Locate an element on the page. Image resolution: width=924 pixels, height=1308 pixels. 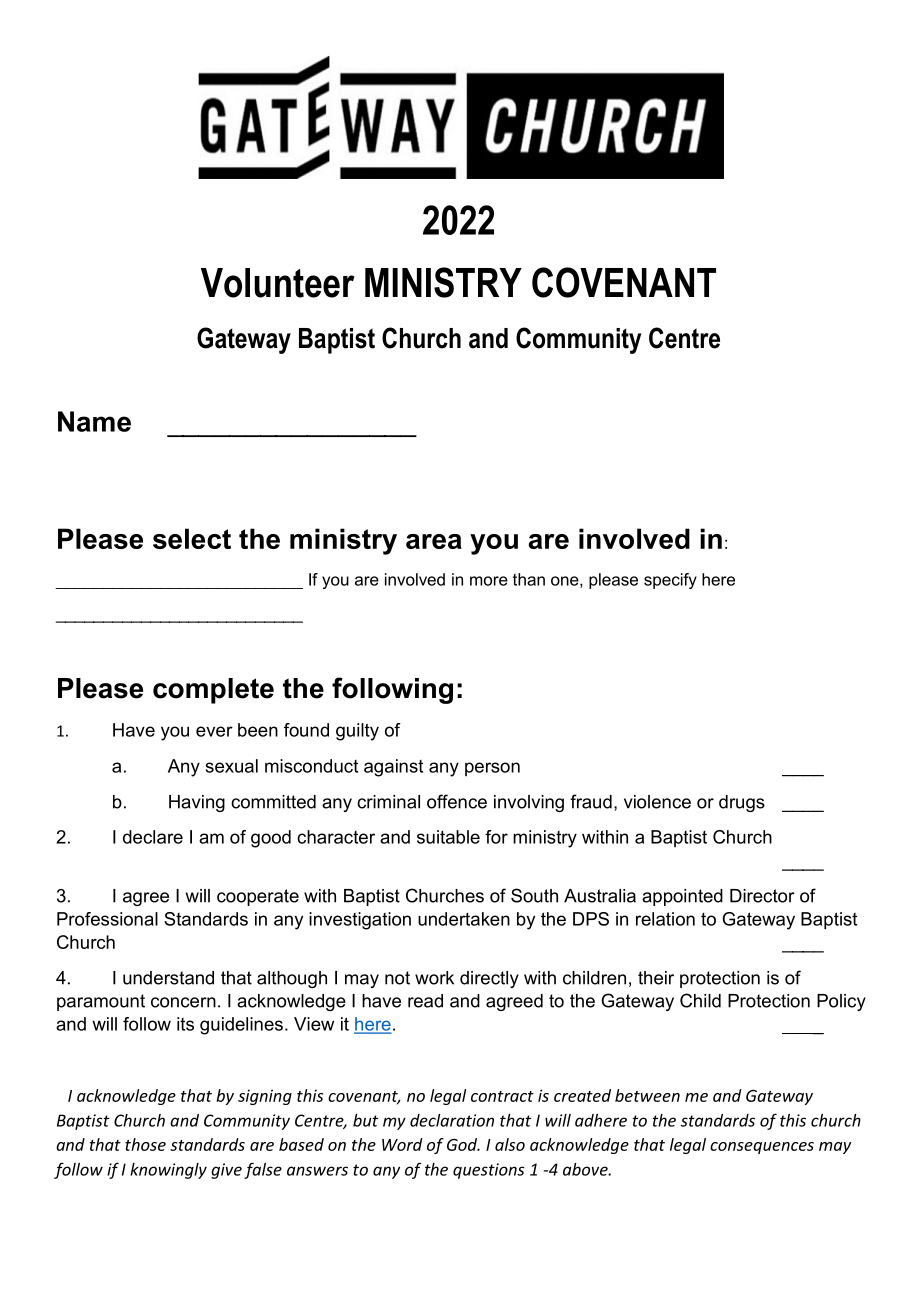
undertaken is located at coordinates (464, 919).
